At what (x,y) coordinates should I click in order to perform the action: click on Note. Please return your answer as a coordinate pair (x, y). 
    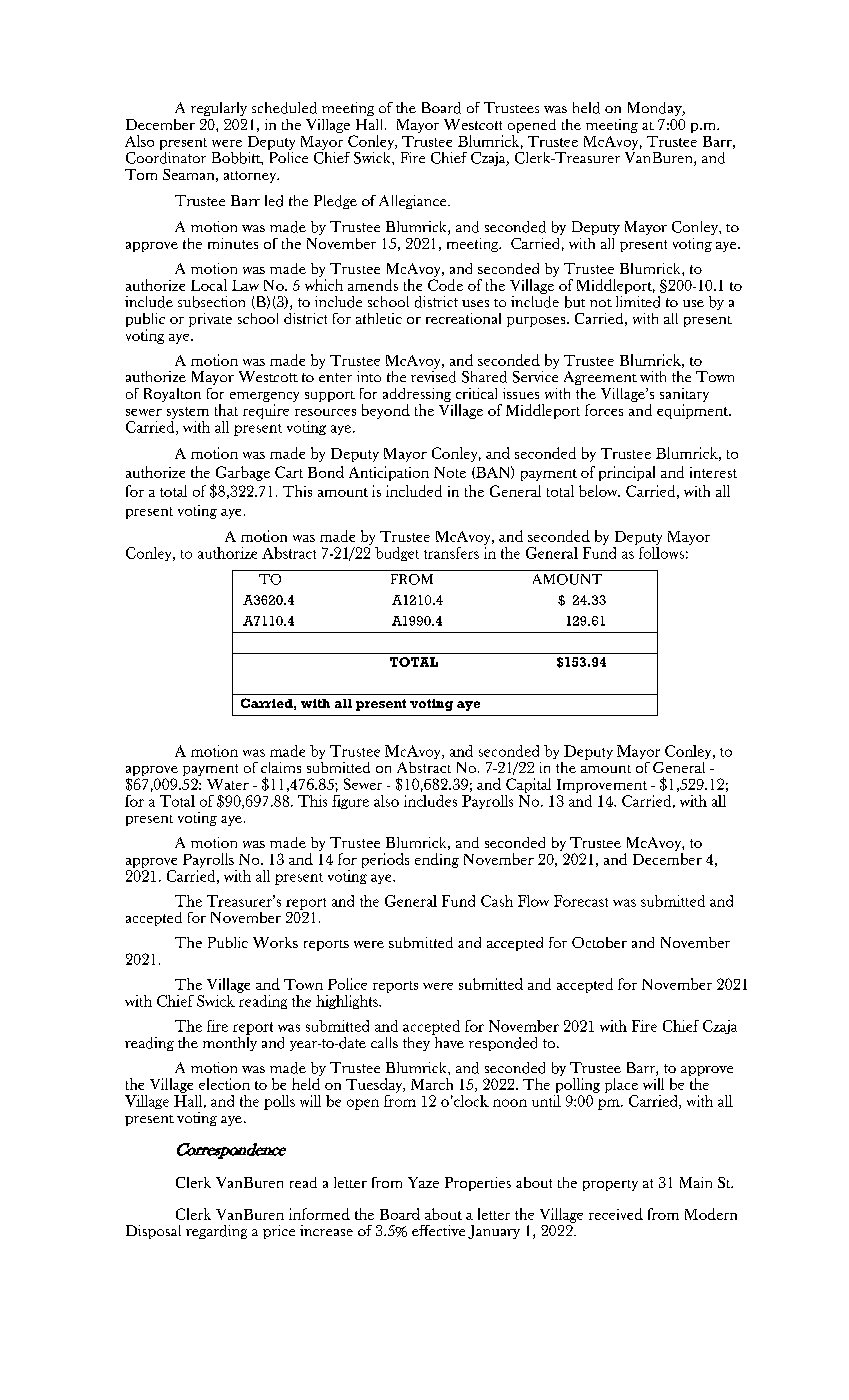
    Looking at the image, I should click on (450, 472).
